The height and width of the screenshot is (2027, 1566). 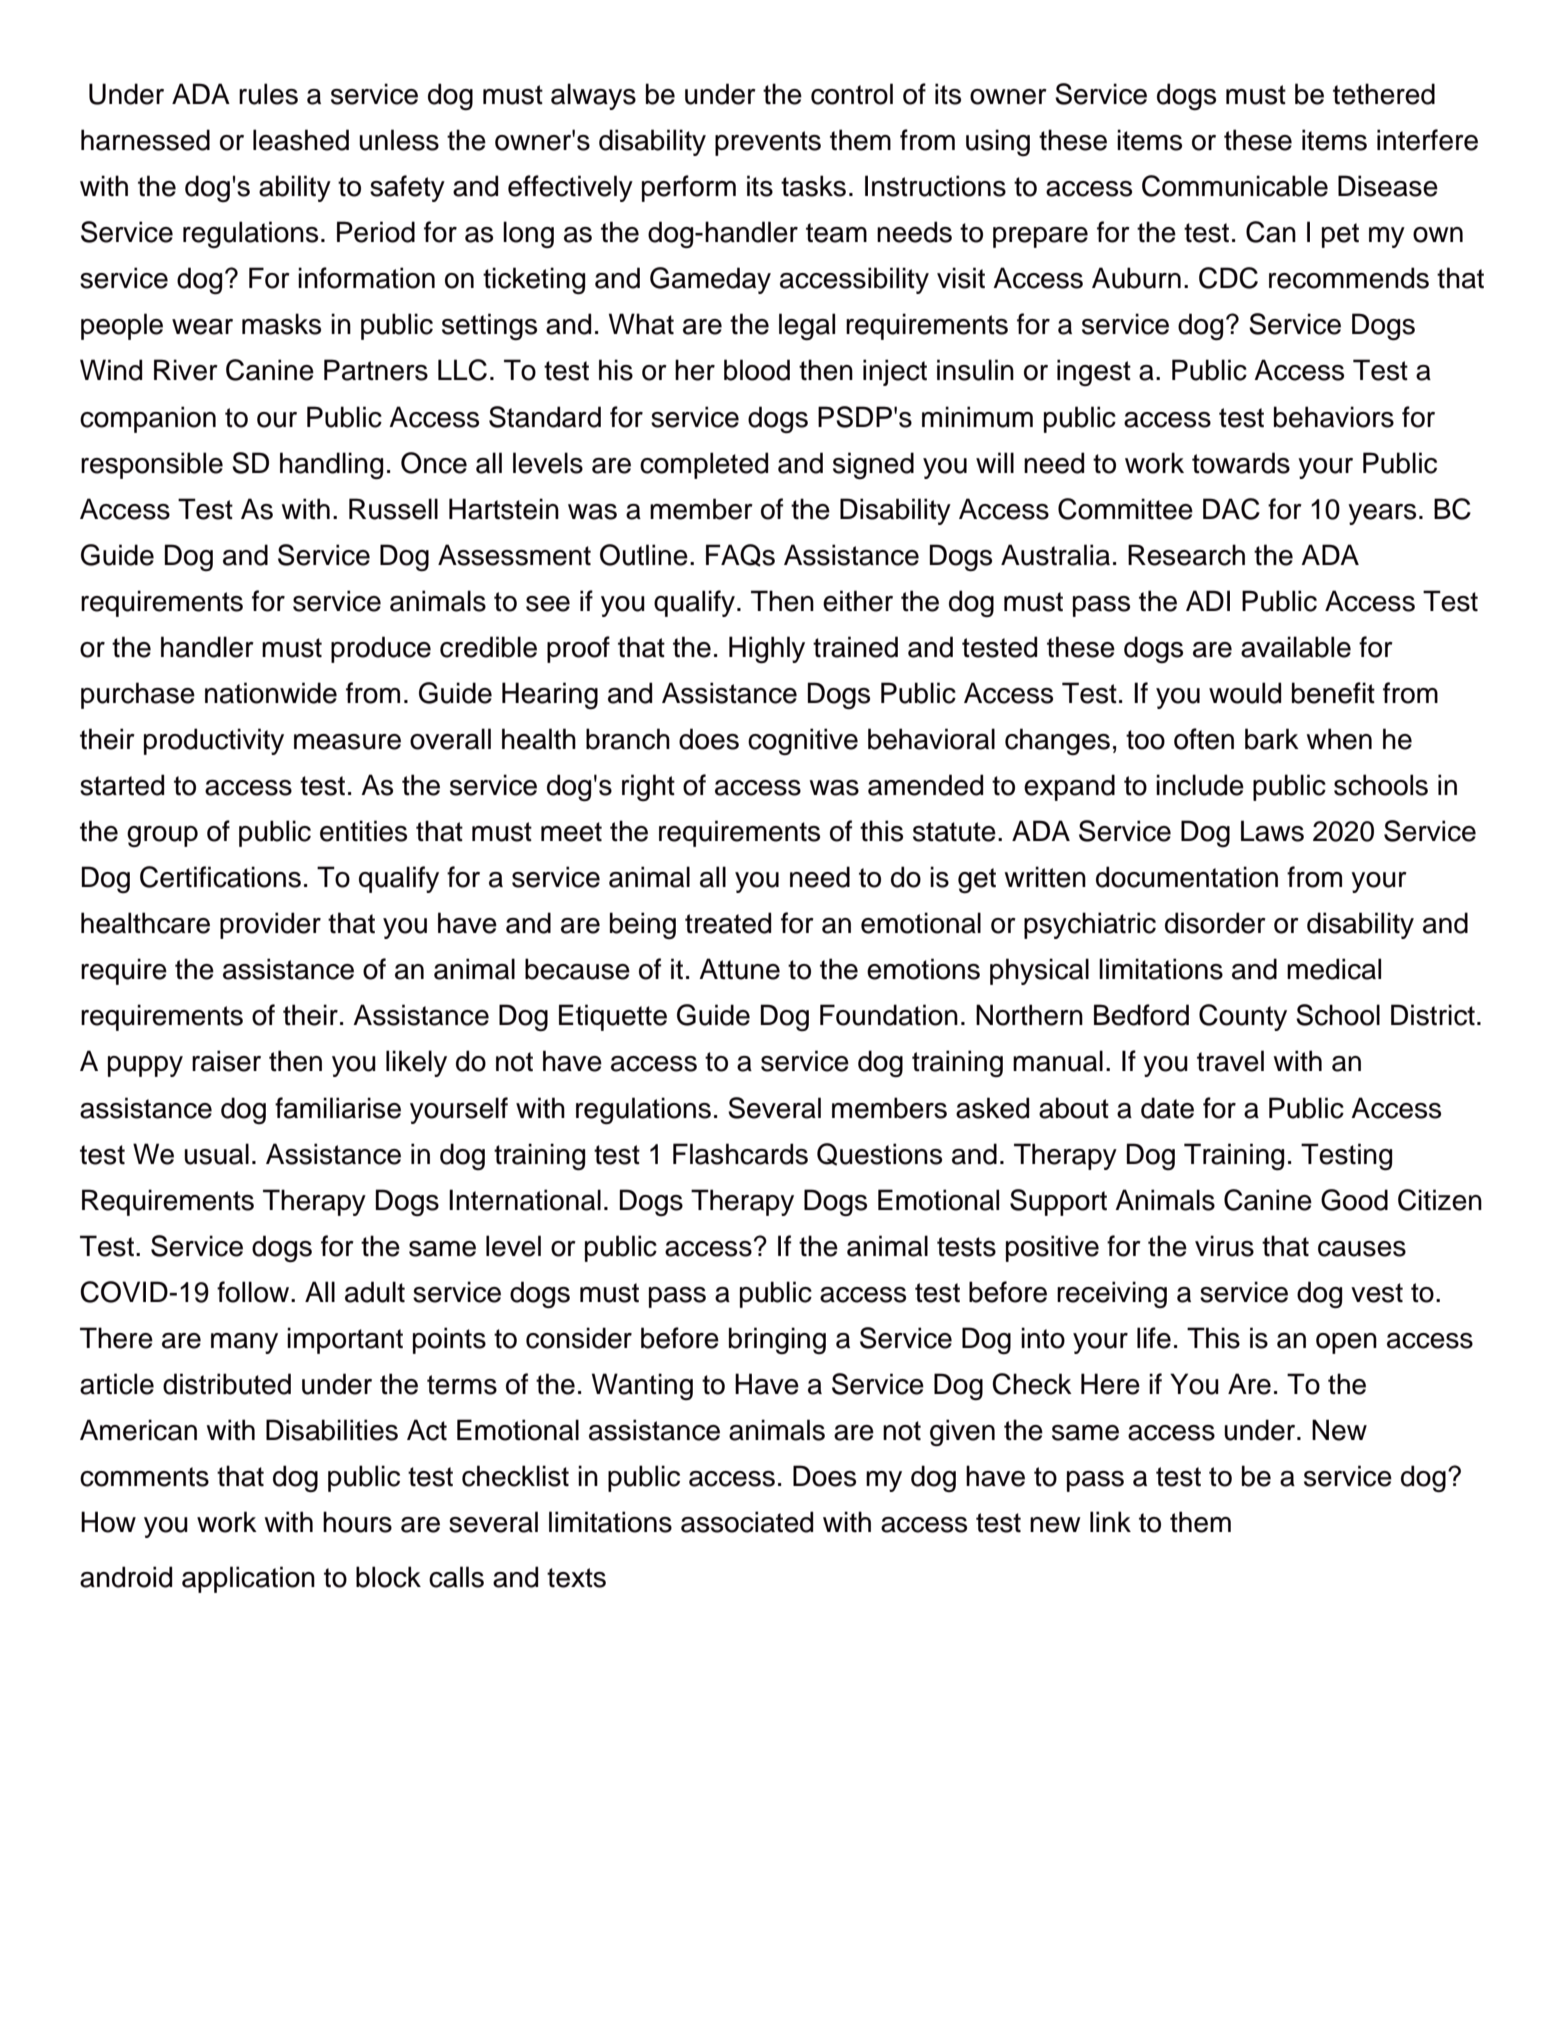 What do you see at coordinates (253, 1292) in the screenshot?
I see `follow` at bounding box center [253, 1292].
